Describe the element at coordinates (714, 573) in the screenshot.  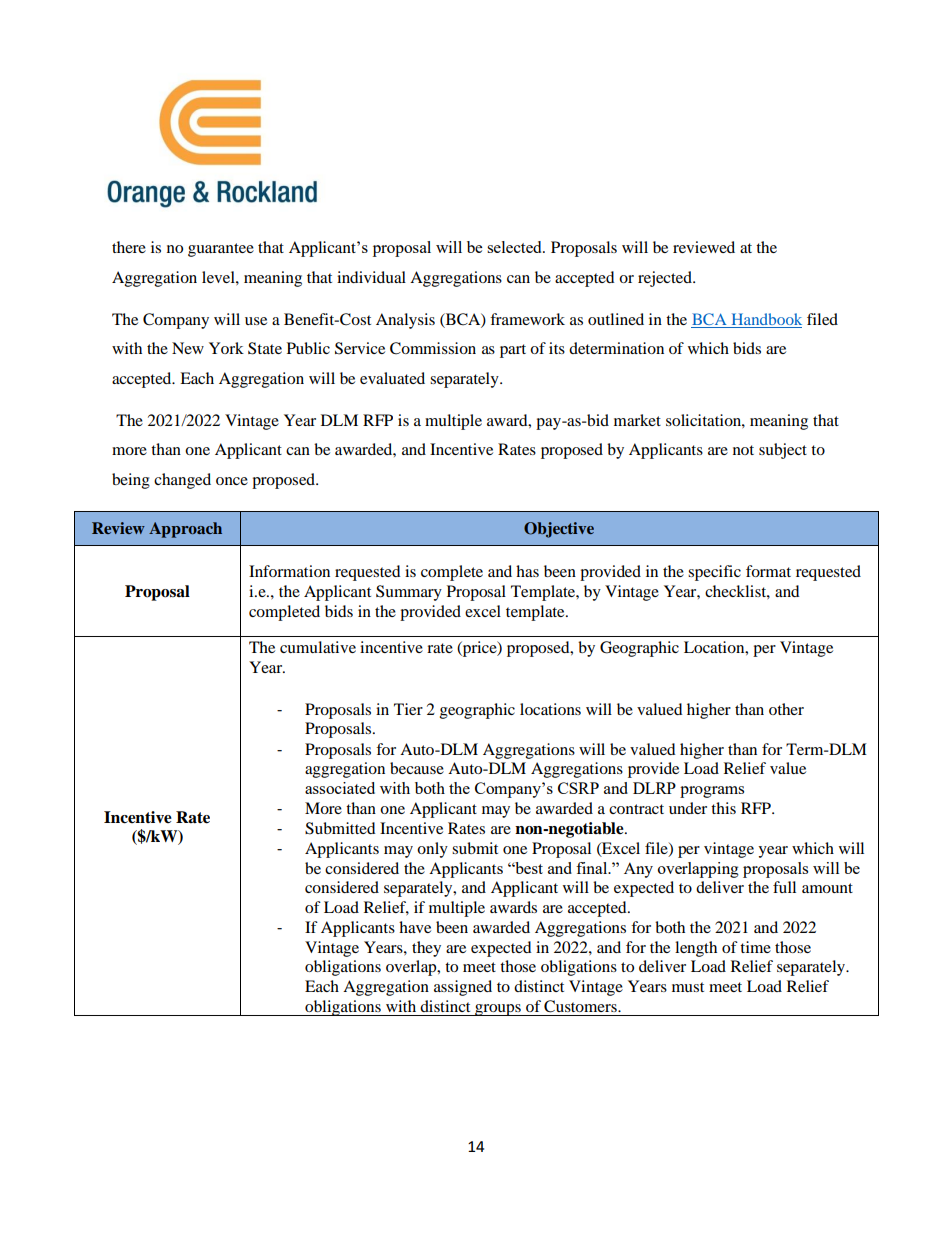
I see `specific` at that location.
